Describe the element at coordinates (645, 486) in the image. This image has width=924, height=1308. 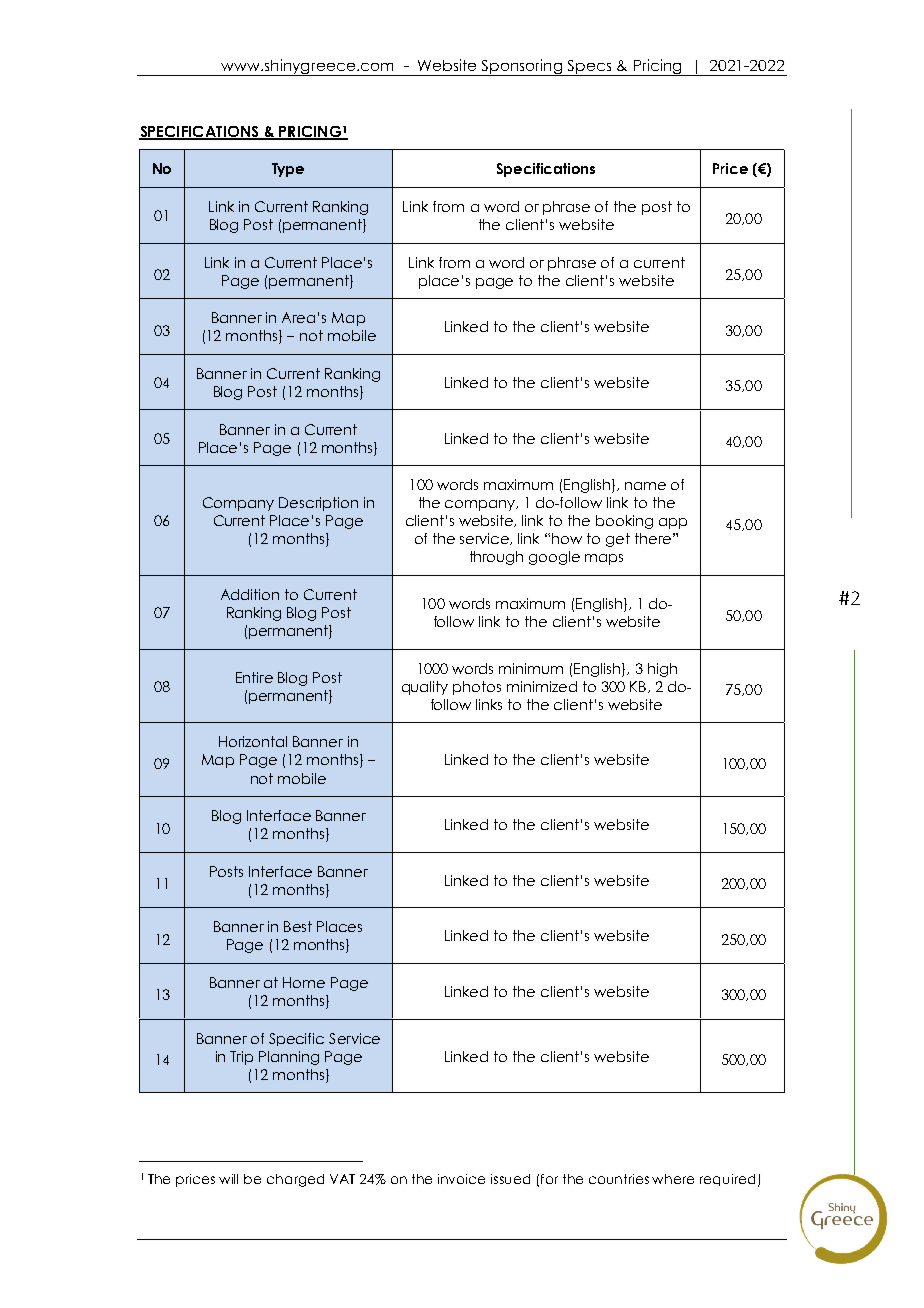
I see `name` at that location.
